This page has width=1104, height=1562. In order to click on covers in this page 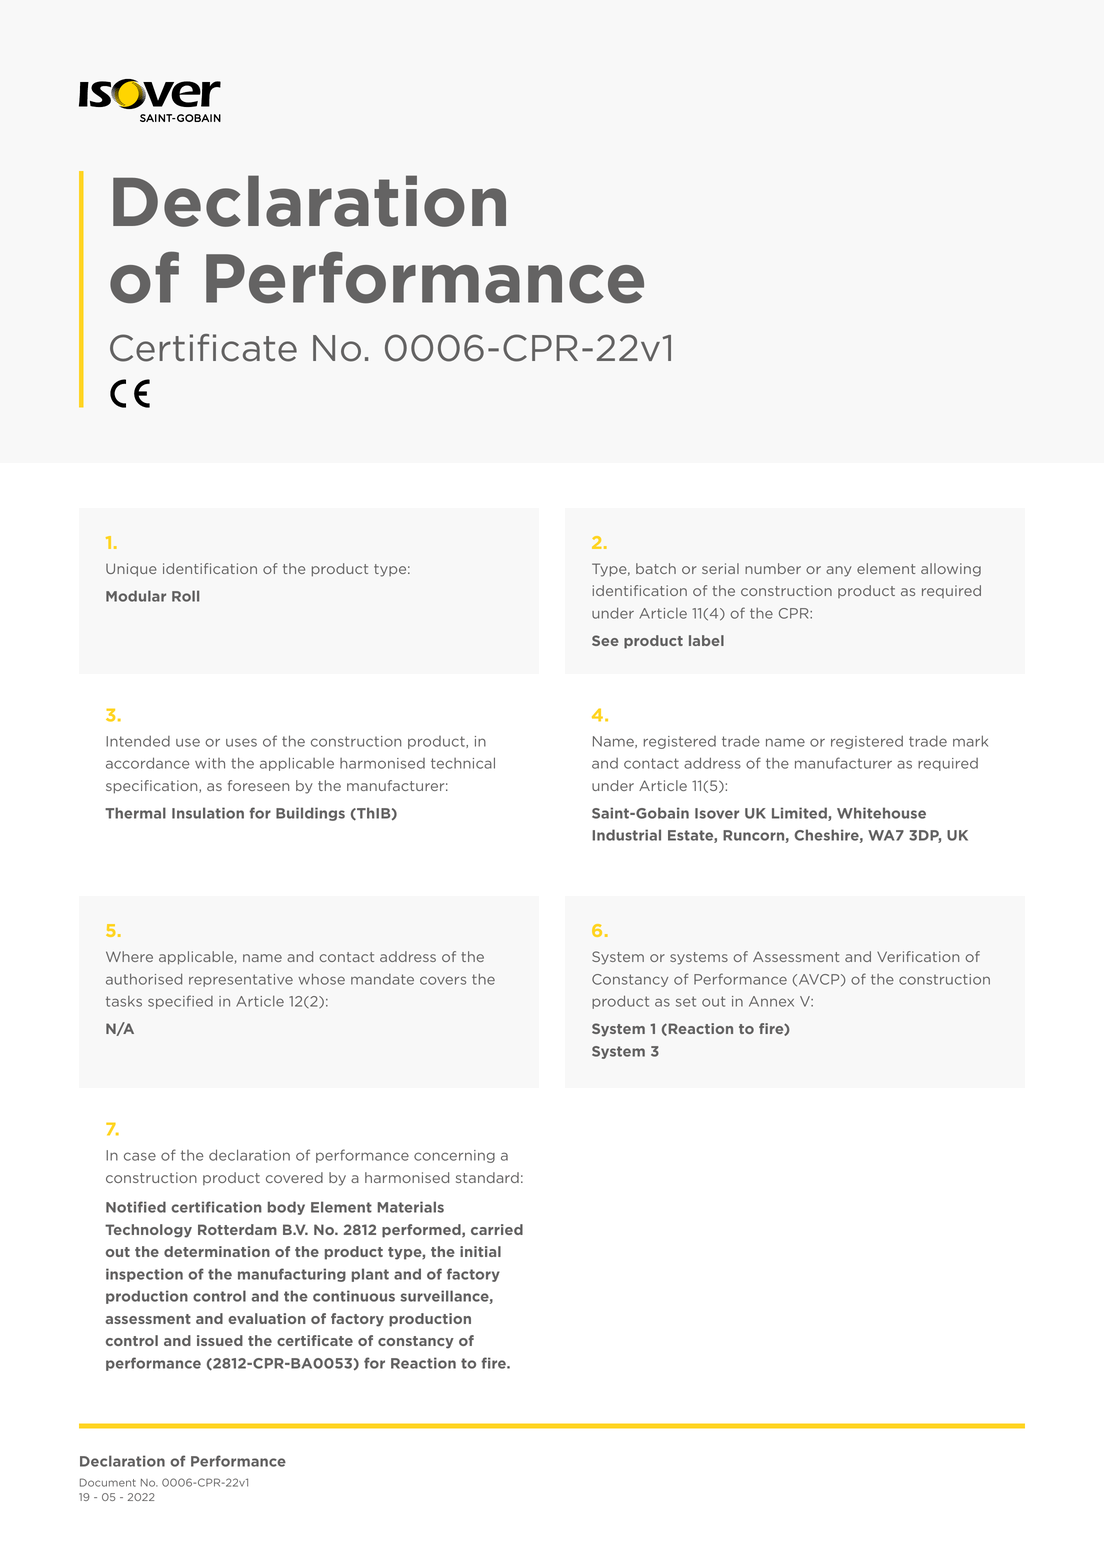, I will do `click(443, 980)`.
